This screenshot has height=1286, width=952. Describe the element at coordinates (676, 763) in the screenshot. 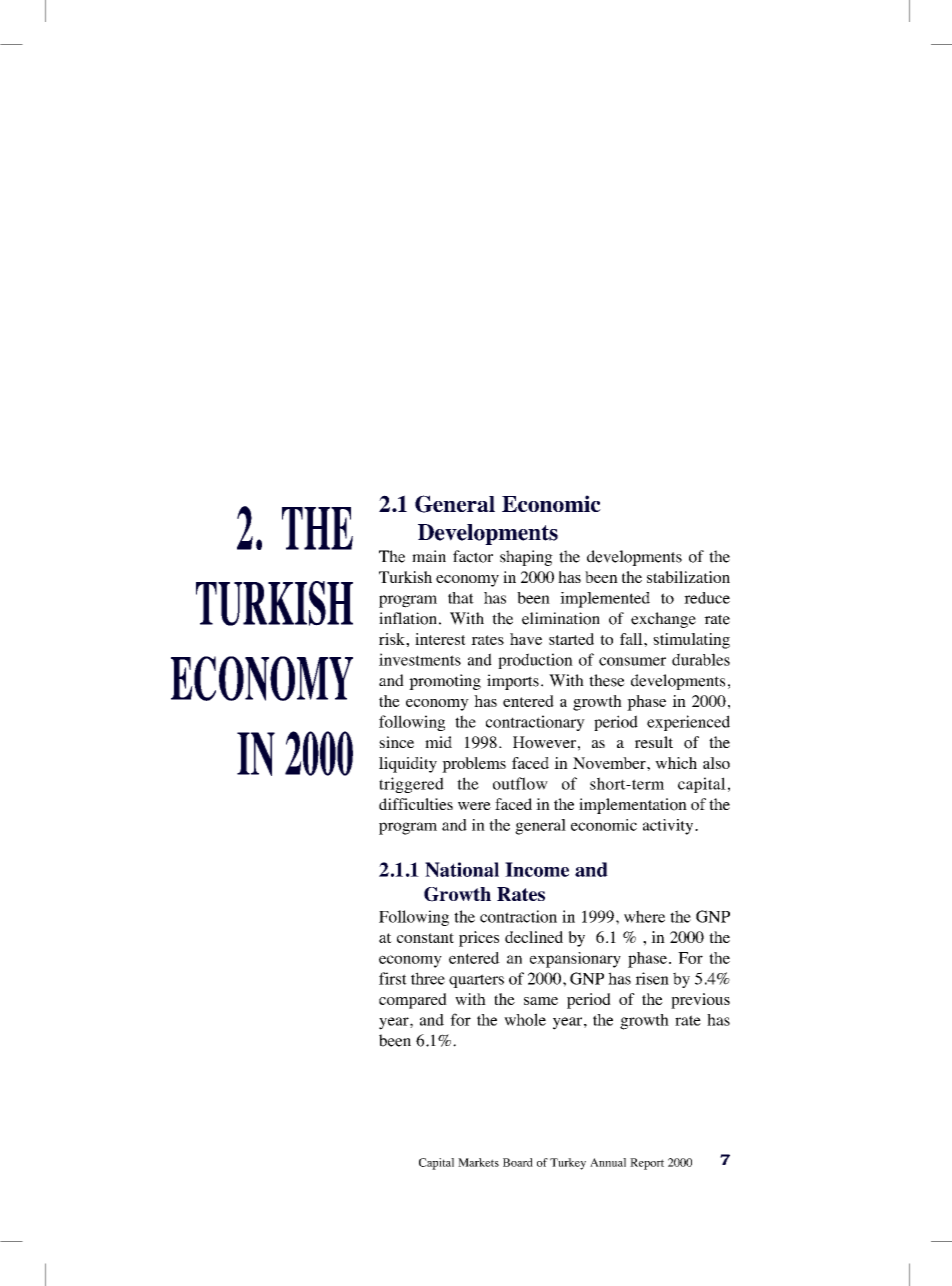

I see `which` at that location.
